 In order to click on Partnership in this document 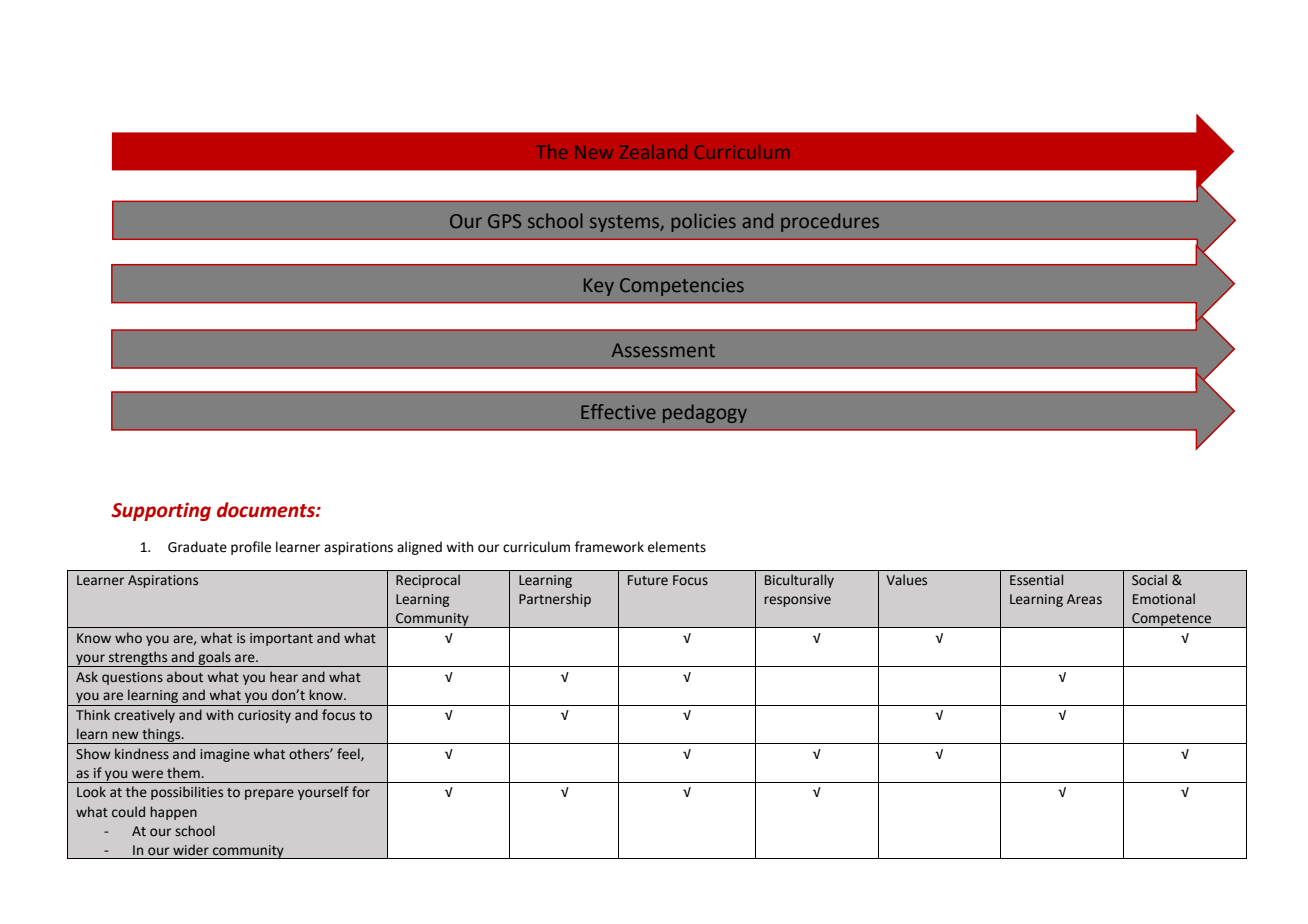, I will do `click(555, 600)`.
